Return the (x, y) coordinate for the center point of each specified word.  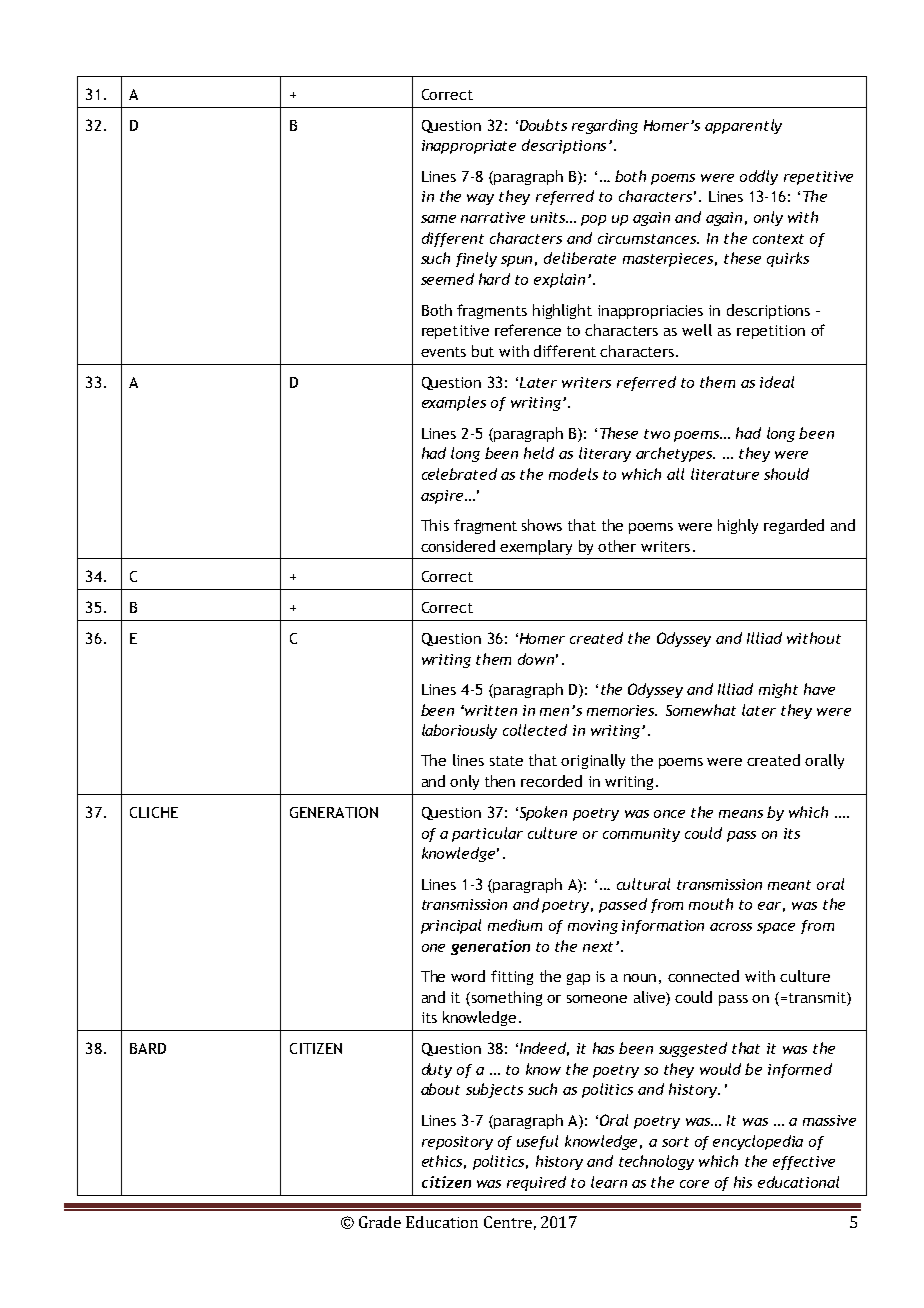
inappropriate (469, 147)
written (491, 710)
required (536, 1183)
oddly (759, 177)
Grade (380, 1222)
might (778, 690)
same (438, 219)
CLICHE (154, 812)
